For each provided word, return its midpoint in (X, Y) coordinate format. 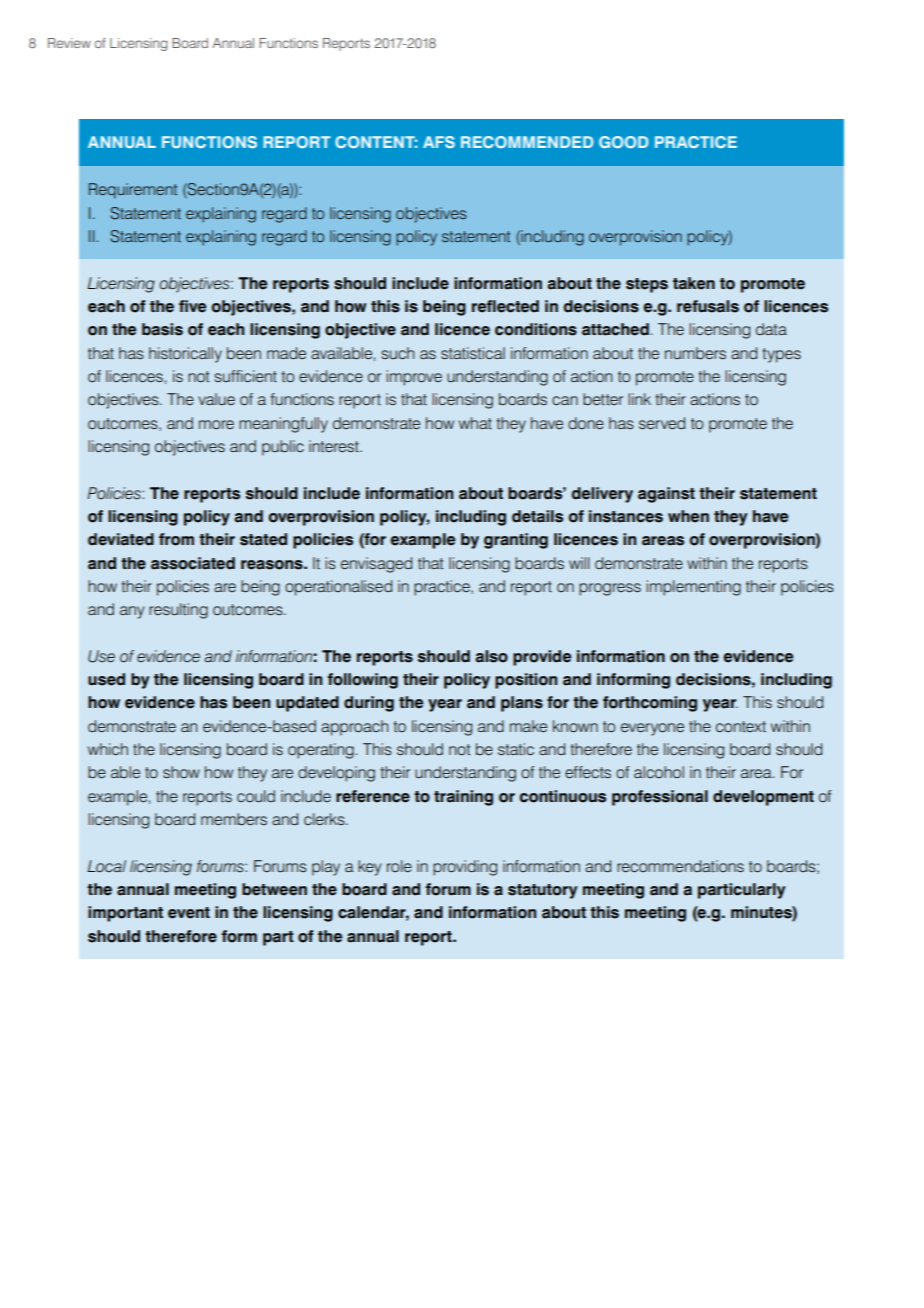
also (491, 656)
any (132, 612)
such (398, 353)
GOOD (623, 142)
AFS (439, 142)
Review (69, 43)
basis (162, 329)
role (399, 866)
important (125, 914)
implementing (693, 588)
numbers (695, 353)
